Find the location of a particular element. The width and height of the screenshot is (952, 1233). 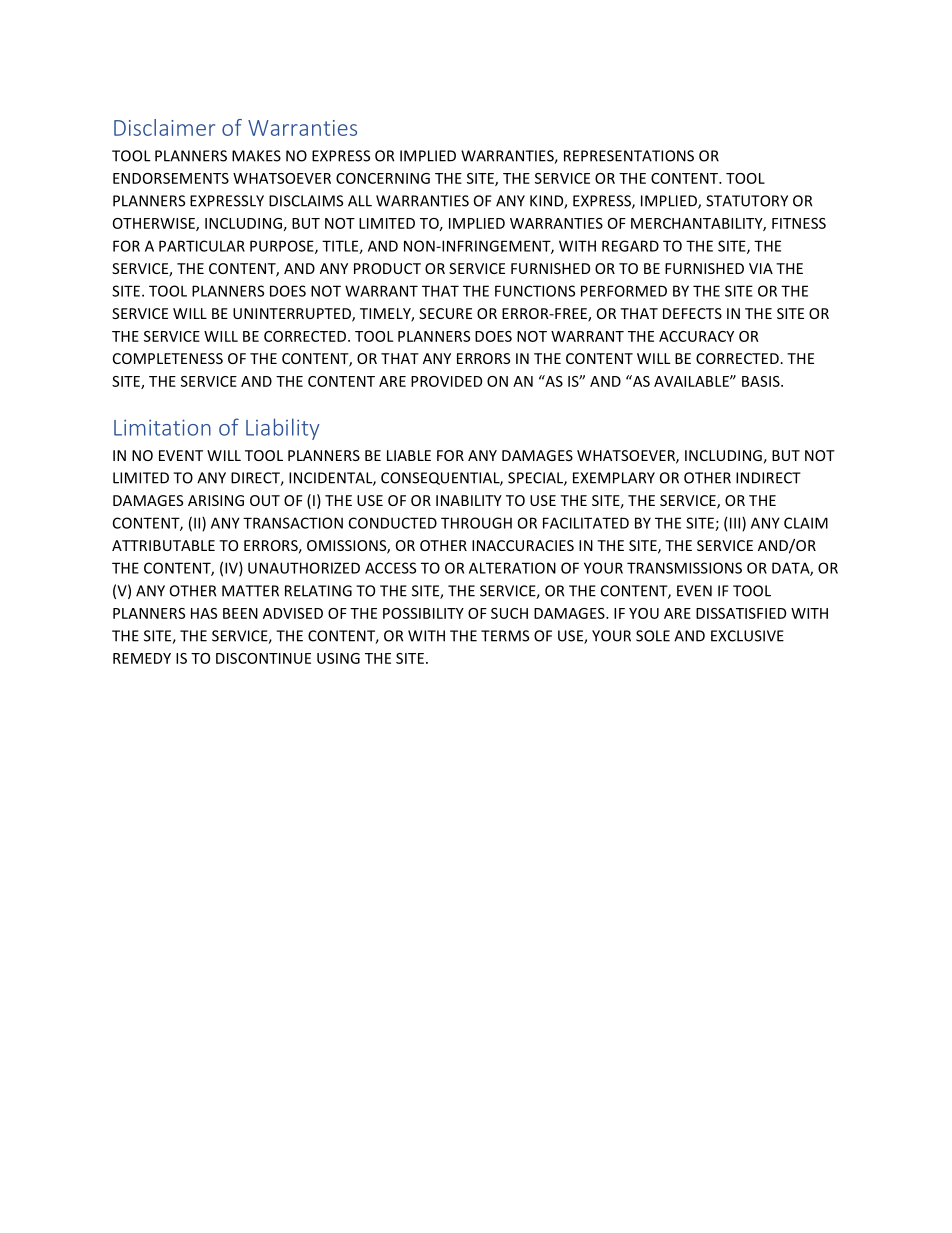

EXCLUSIVE is located at coordinates (747, 636).
